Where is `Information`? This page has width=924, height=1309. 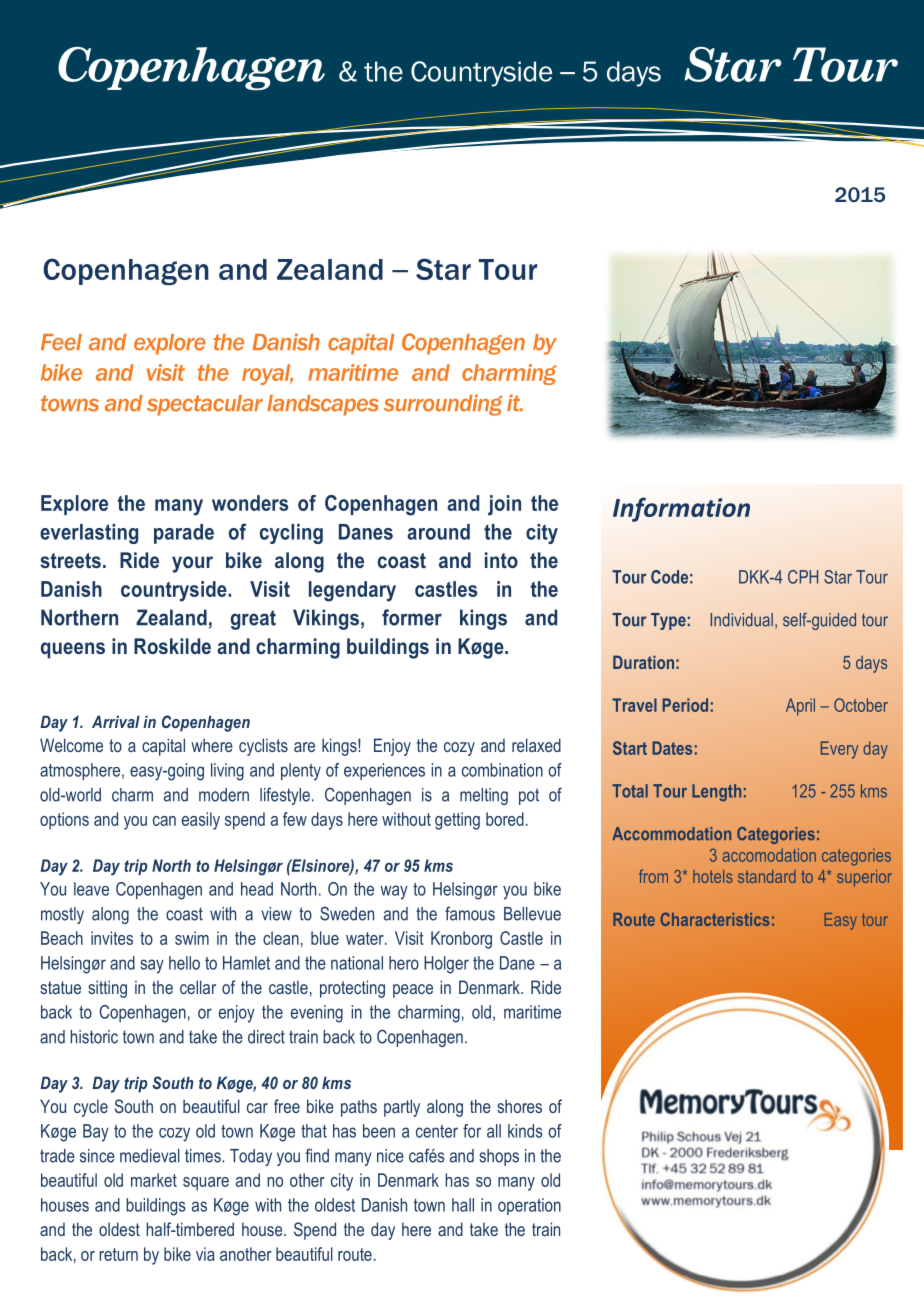 Information is located at coordinates (681, 509).
